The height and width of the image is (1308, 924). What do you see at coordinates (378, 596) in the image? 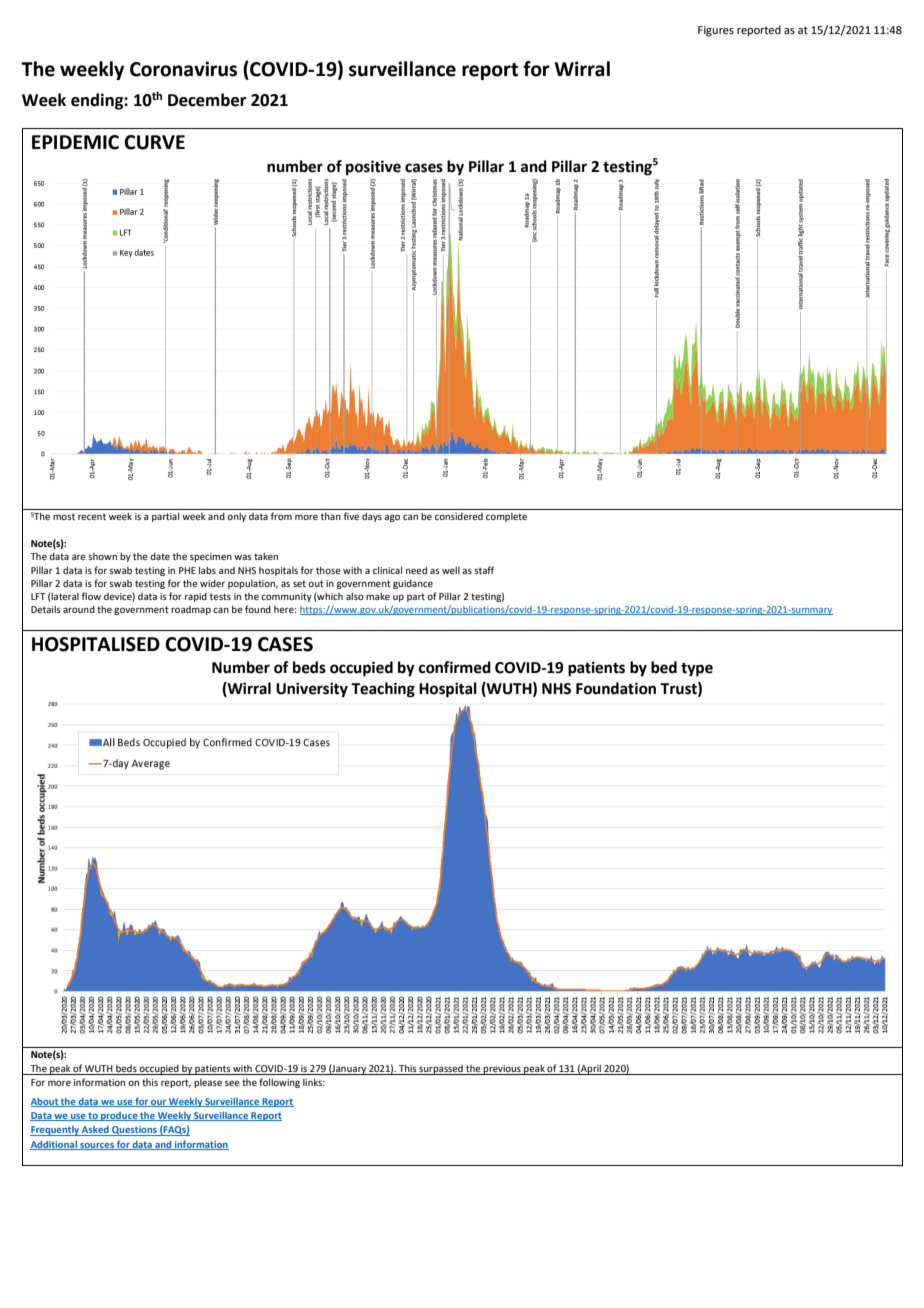
I see `make` at bounding box center [378, 596].
